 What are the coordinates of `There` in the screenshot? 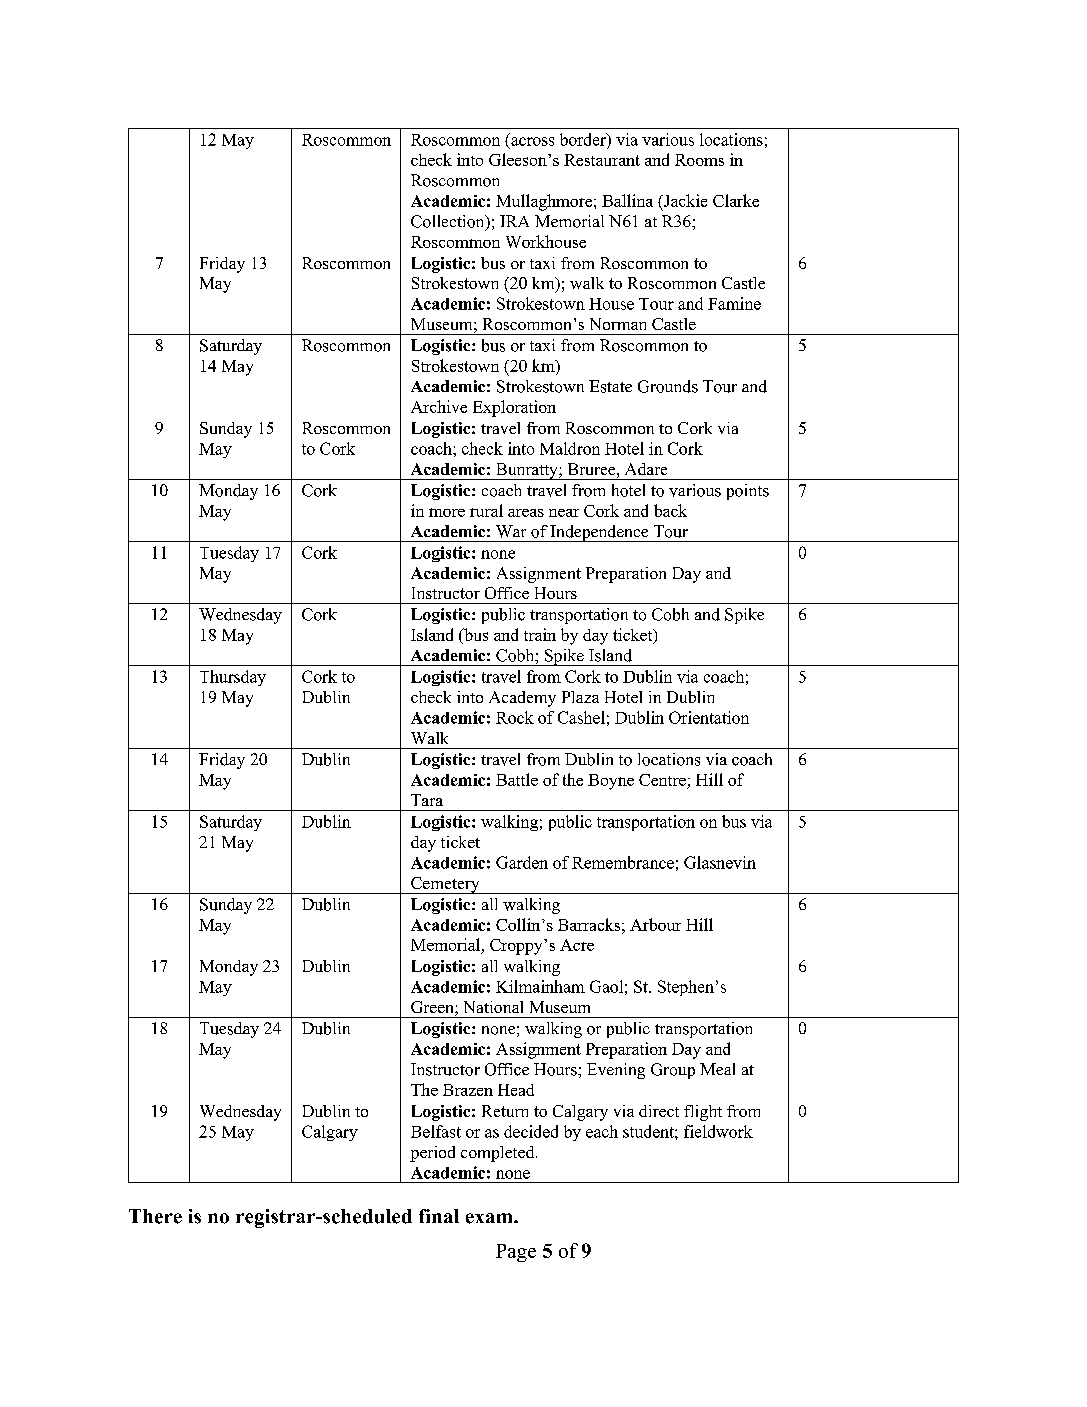 It's located at (155, 1216).
